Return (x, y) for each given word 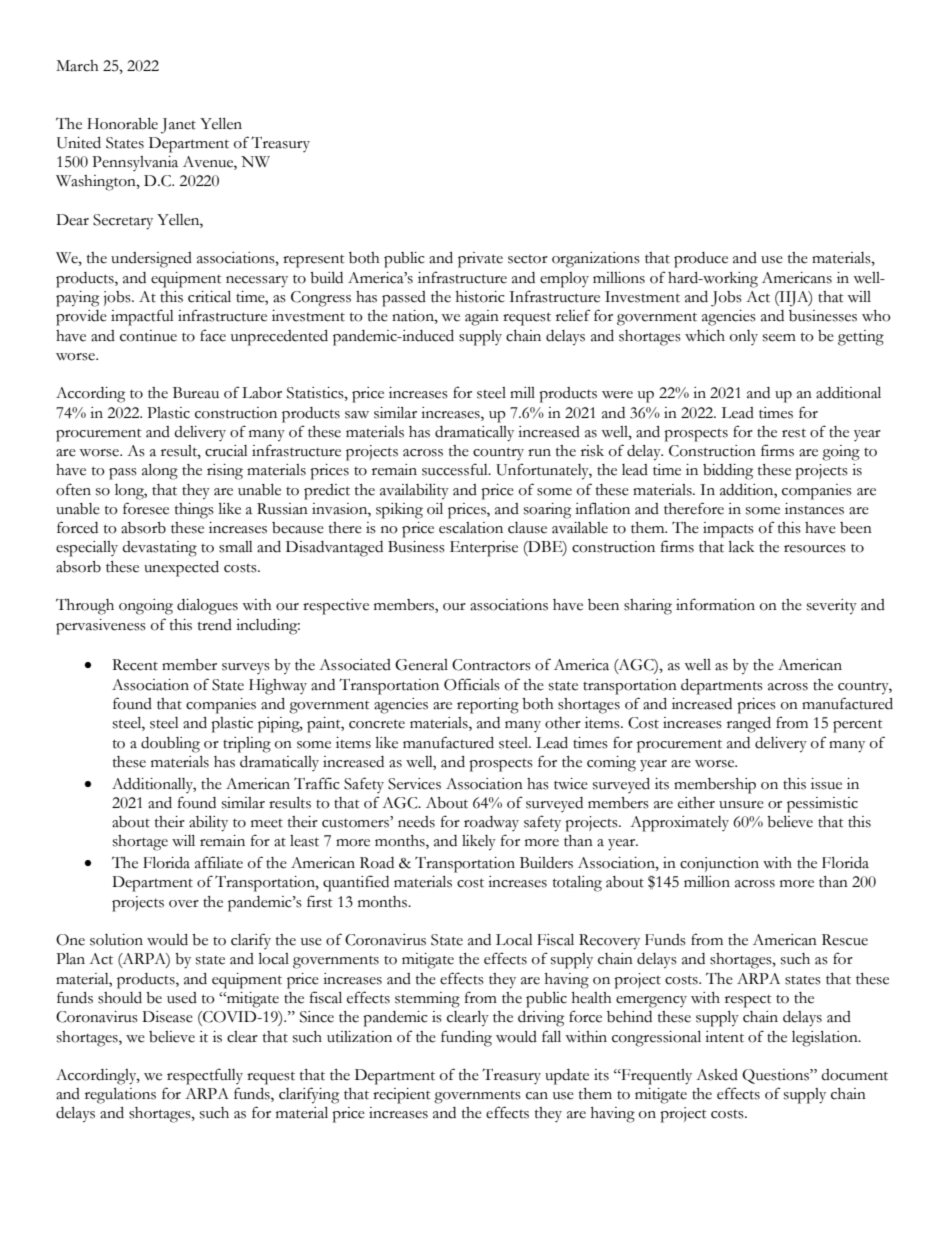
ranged (749, 725)
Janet (178, 126)
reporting (488, 706)
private (480, 260)
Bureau (196, 393)
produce (701, 260)
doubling (170, 745)
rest (794, 433)
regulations (120, 1096)
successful (456, 469)
